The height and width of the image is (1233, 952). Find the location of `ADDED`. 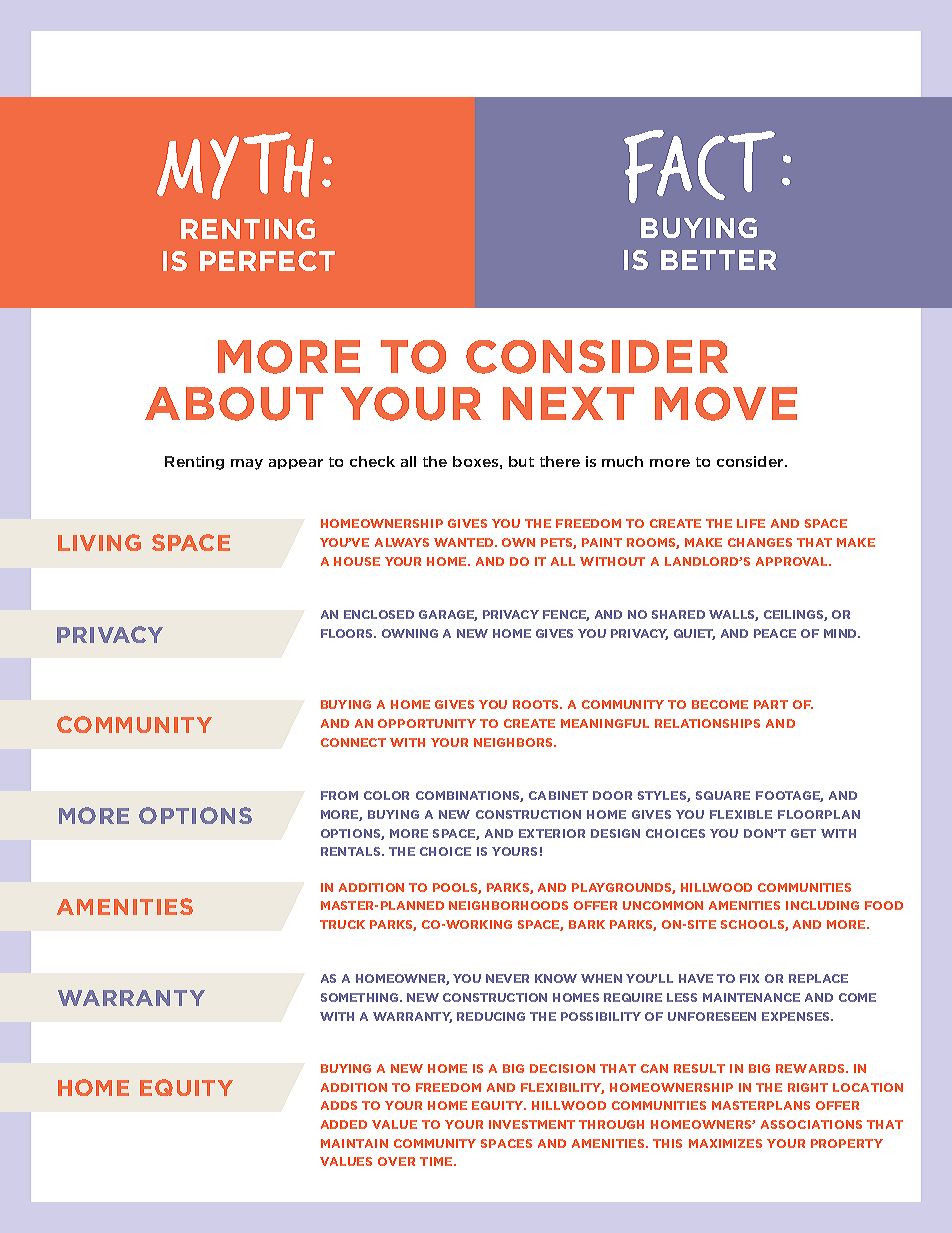

ADDED is located at coordinates (344, 1124).
